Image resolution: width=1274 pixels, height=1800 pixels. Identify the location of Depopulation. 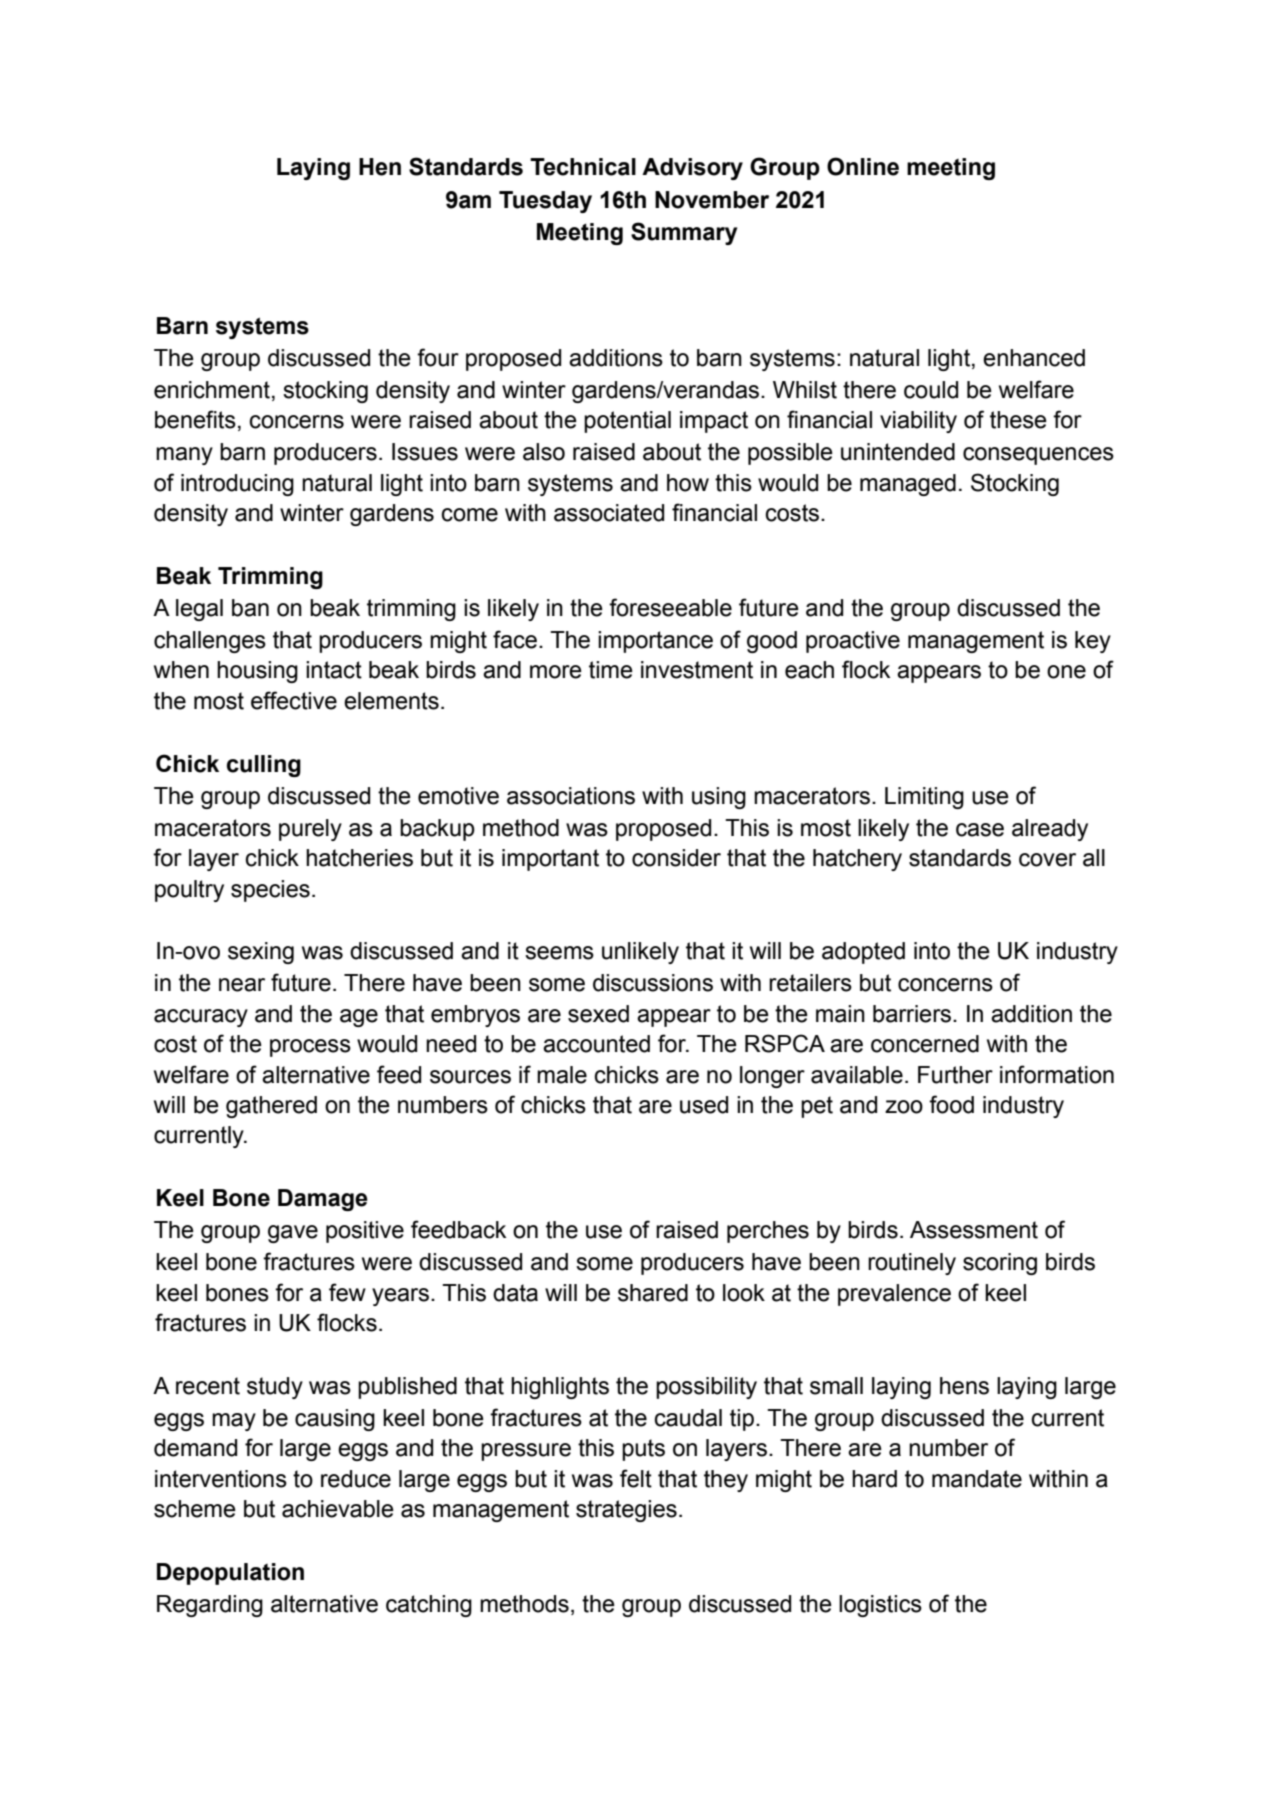
(230, 1574).
